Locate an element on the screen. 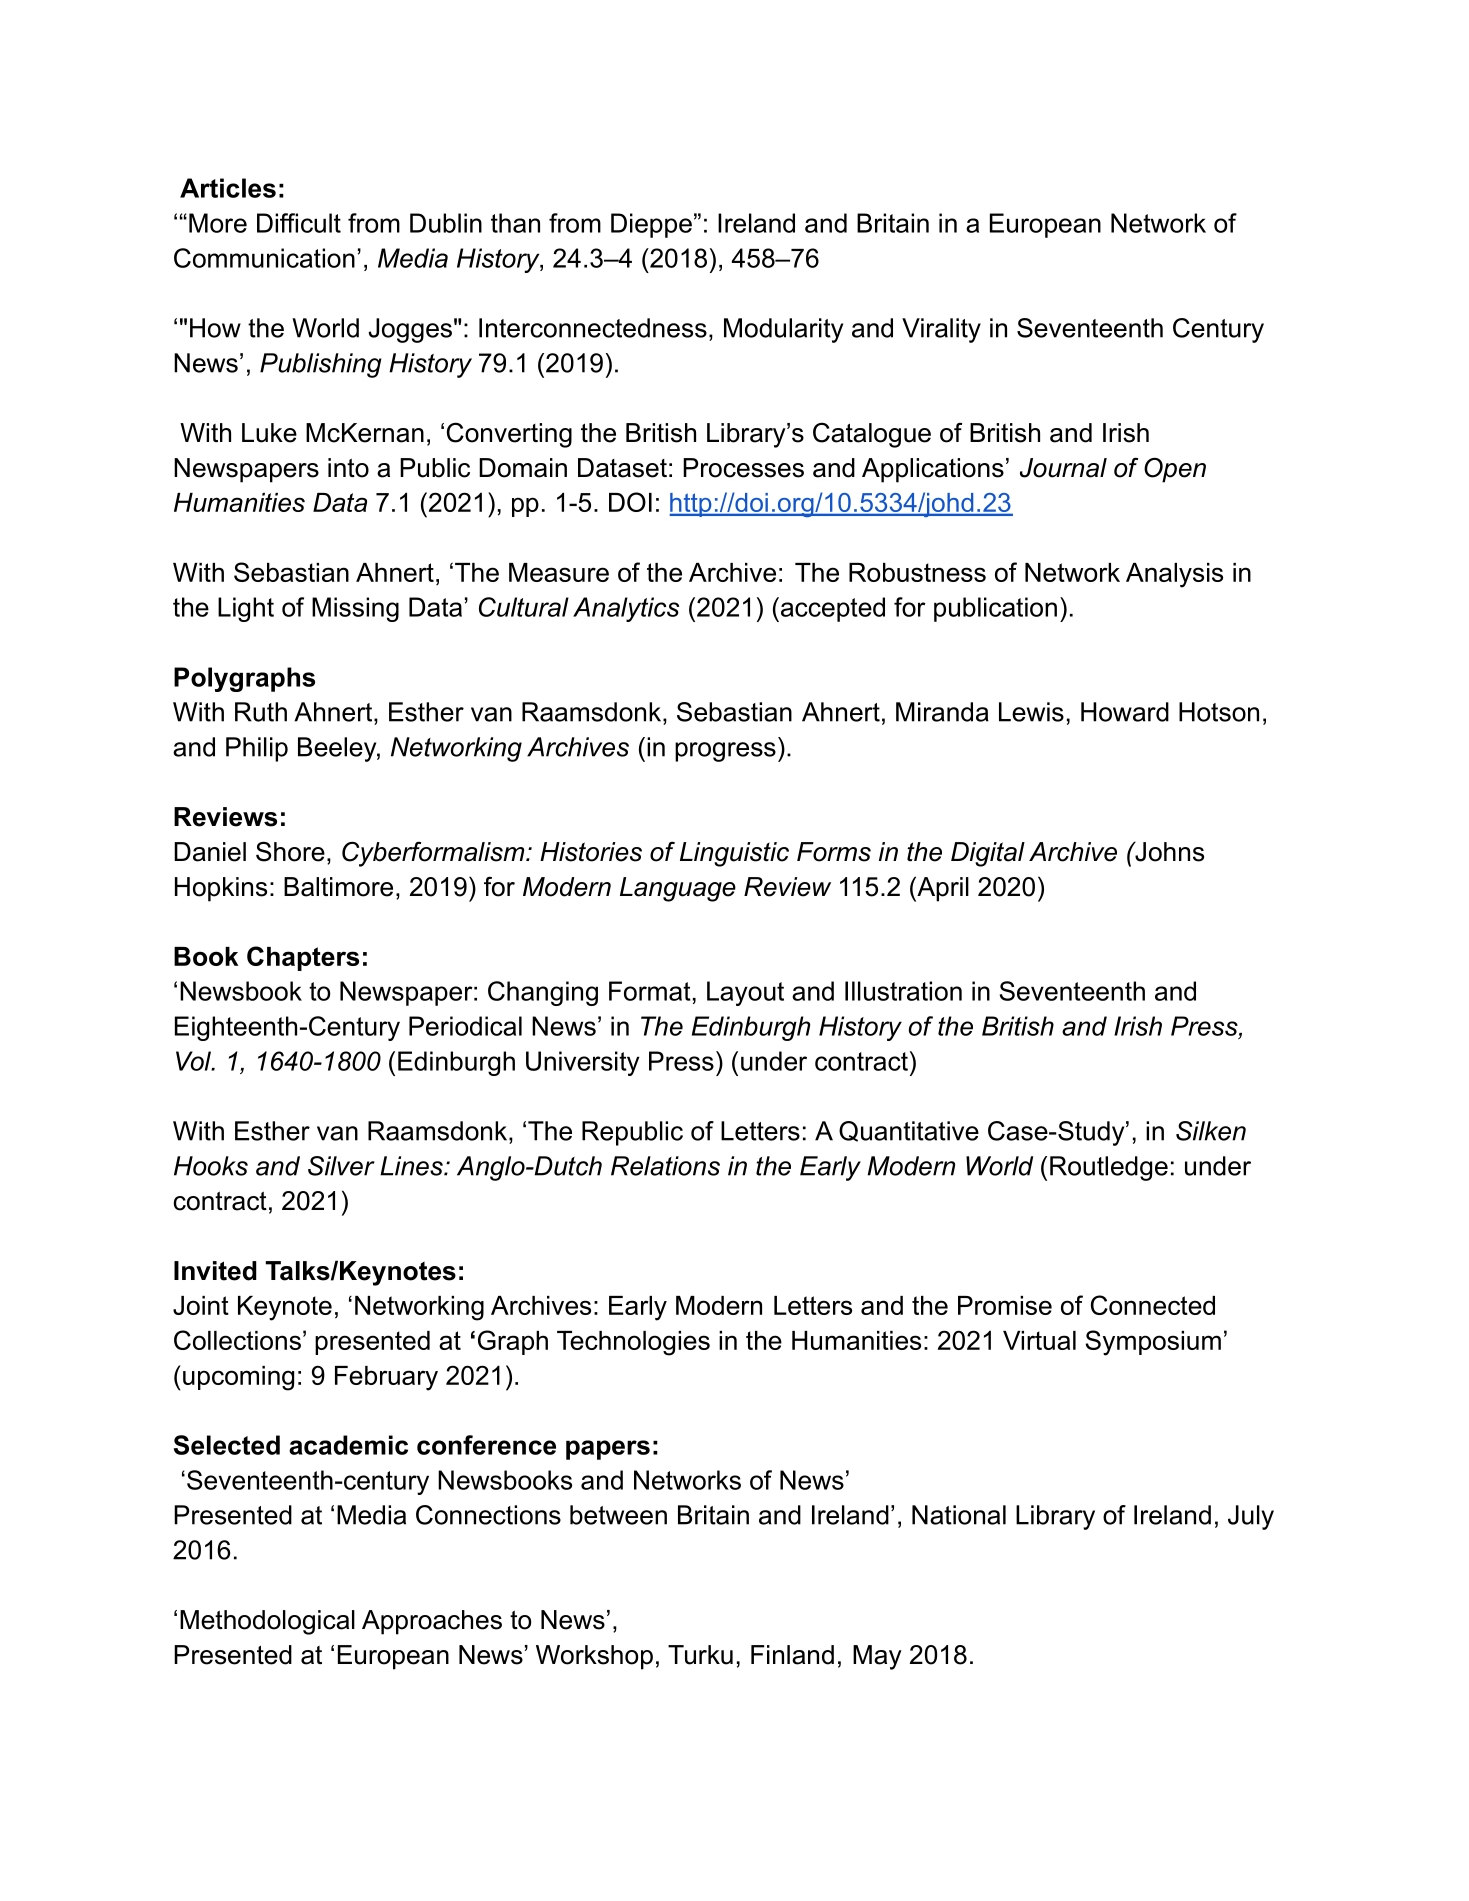 This screenshot has height=1901, width=1469. Chapters is located at coordinates (303, 958).
